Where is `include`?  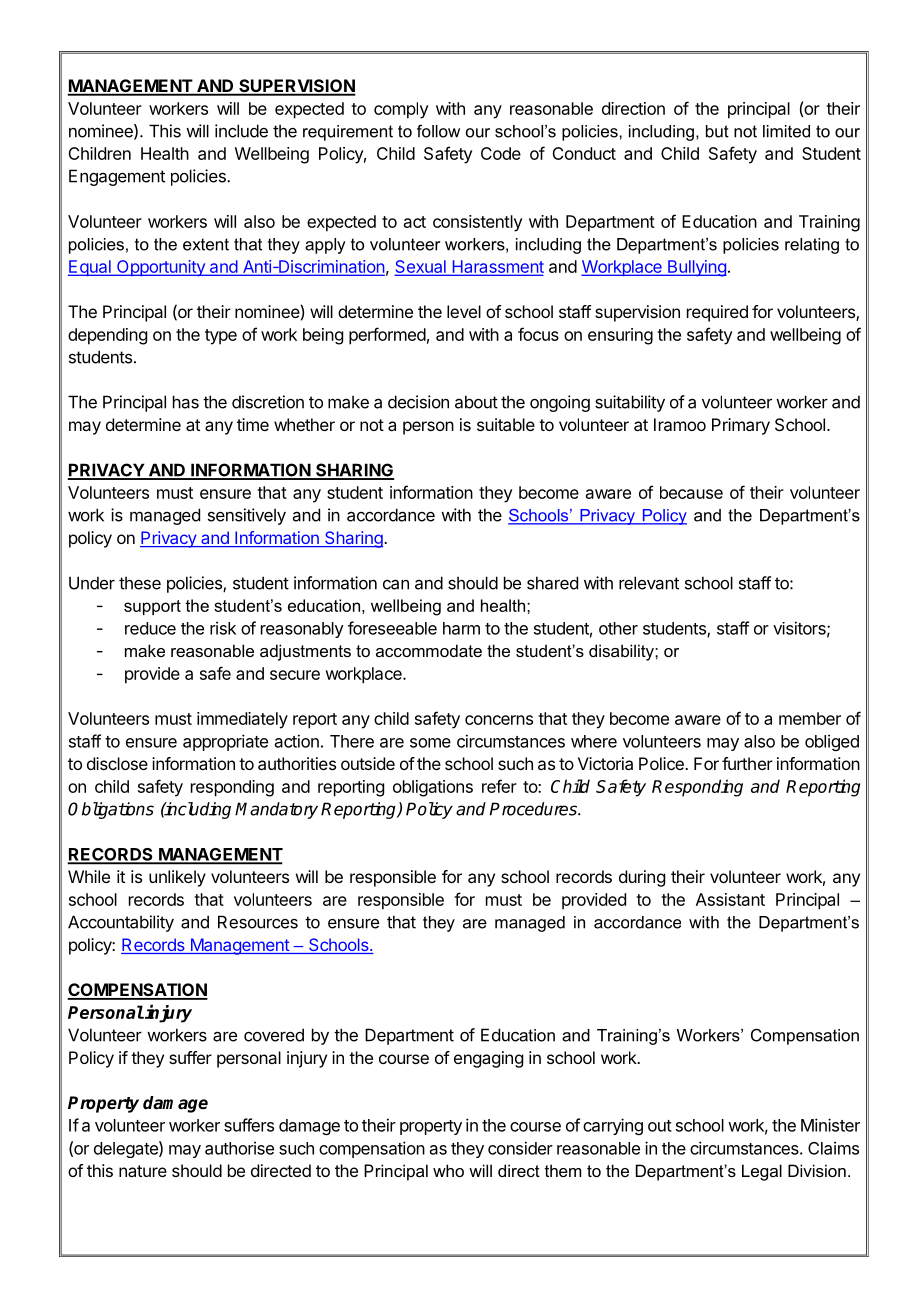 include is located at coordinates (241, 131).
